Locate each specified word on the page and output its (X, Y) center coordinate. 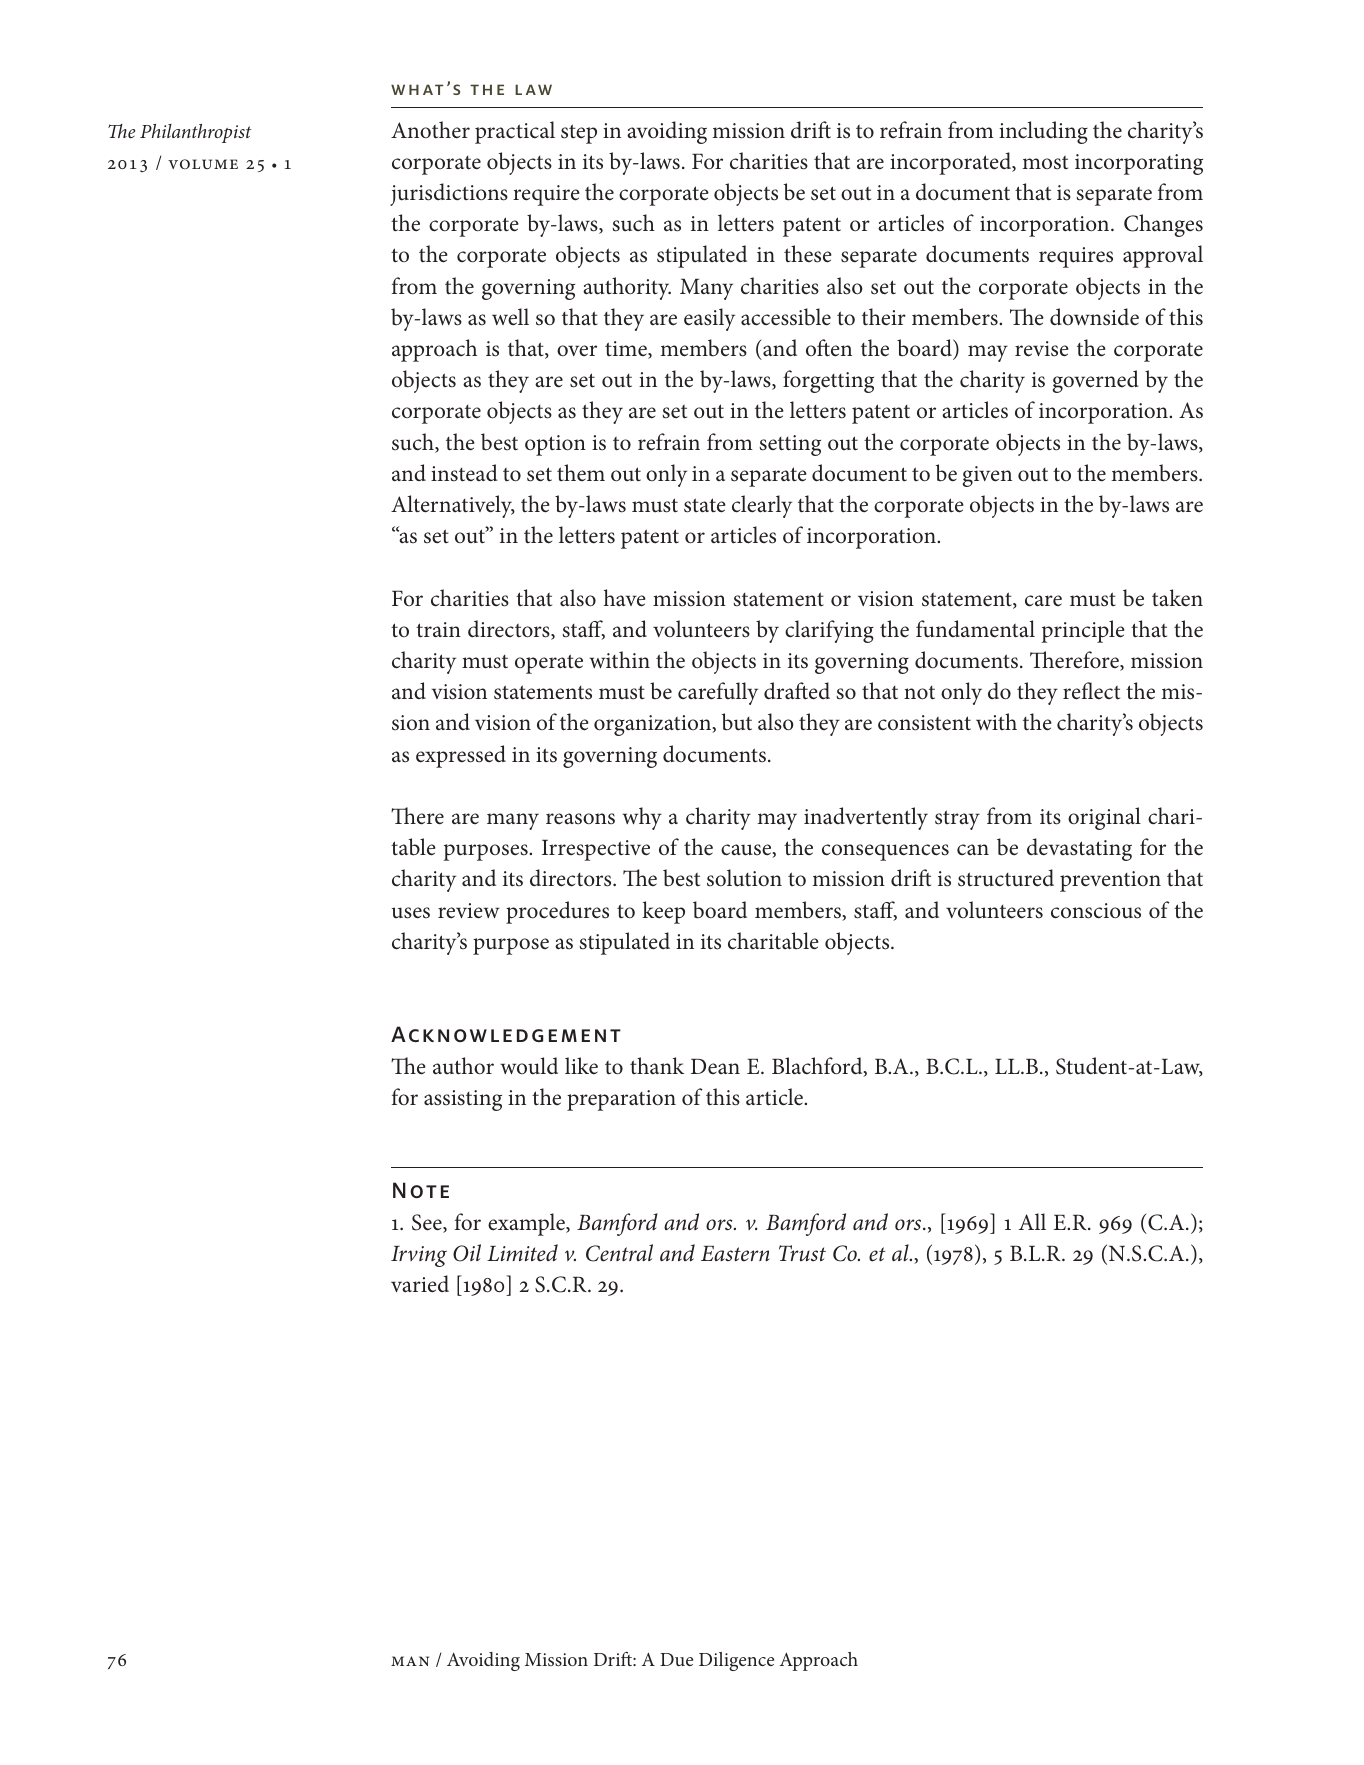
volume (203, 164)
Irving (419, 1256)
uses (411, 913)
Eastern (735, 1254)
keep (663, 912)
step (579, 134)
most (1045, 162)
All (1032, 1221)
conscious (1096, 911)
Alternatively (453, 506)
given (987, 476)
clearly (762, 506)
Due (676, 1659)
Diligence (736, 1661)
